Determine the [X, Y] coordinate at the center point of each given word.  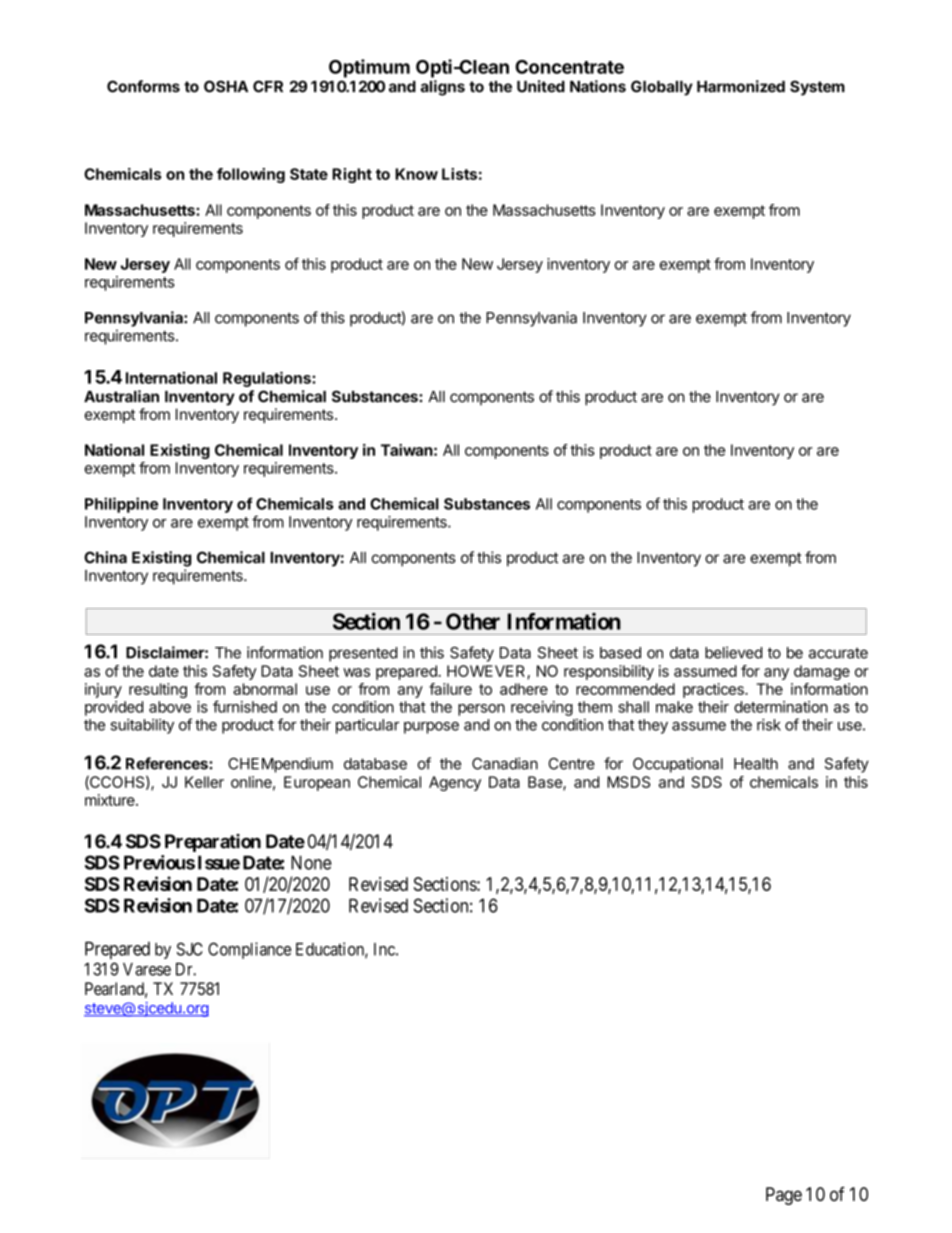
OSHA [226, 86]
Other [473, 621]
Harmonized [741, 86]
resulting [158, 690]
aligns [442, 88]
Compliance [249, 950]
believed [733, 652]
